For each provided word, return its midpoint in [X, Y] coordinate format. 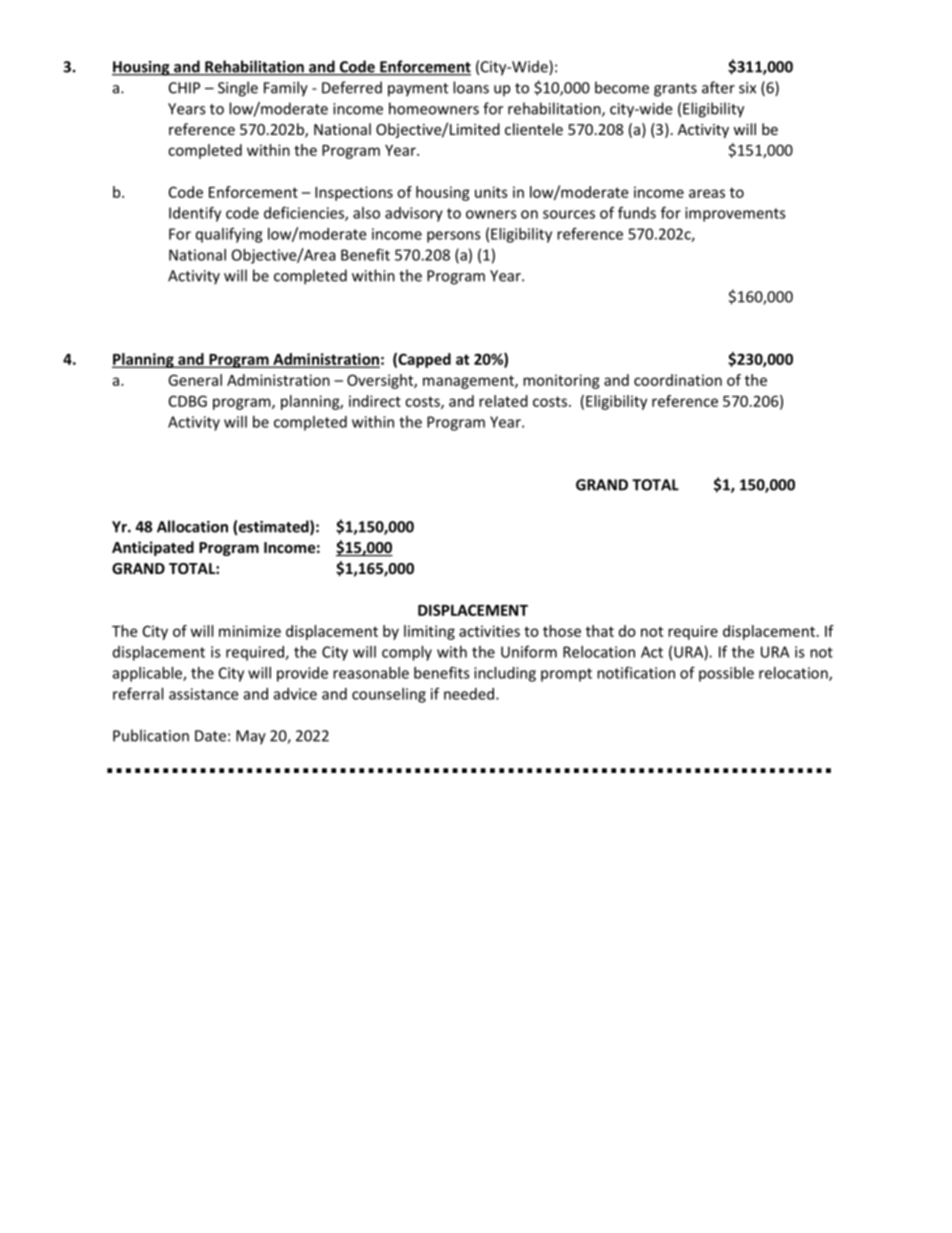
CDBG [188, 401]
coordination [678, 380]
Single [238, 89]
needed [469, 694]
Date [210, 736]
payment [418, 90]
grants [675, 90]
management [469, 382]
